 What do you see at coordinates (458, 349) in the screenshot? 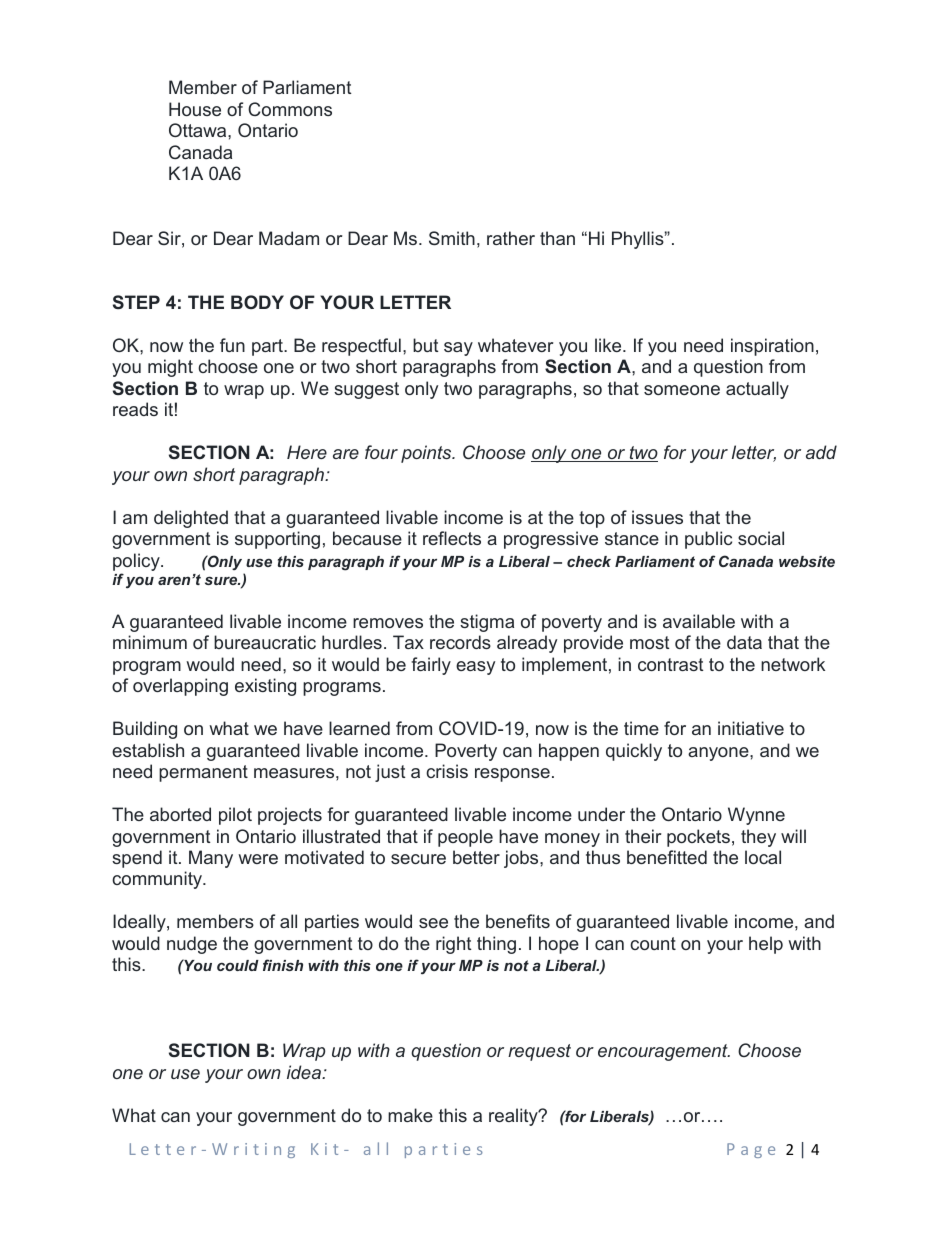
I see `say` at bounding box center [458, 349].
